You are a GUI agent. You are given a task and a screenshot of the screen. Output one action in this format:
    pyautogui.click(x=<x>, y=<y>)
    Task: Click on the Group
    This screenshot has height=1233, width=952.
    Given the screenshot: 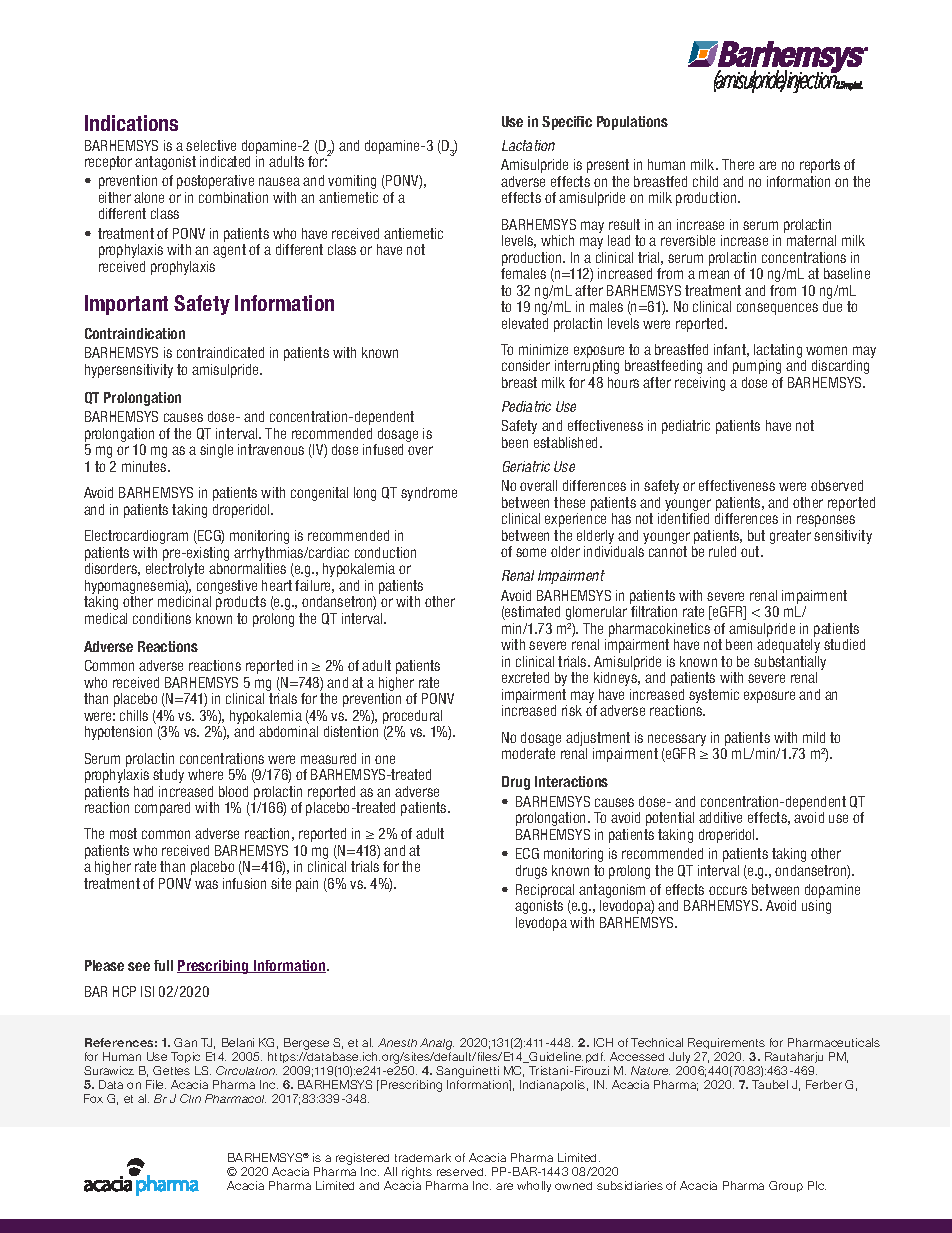 What is the action you would take?
    pyautogui.click(x=786, y=1186)
